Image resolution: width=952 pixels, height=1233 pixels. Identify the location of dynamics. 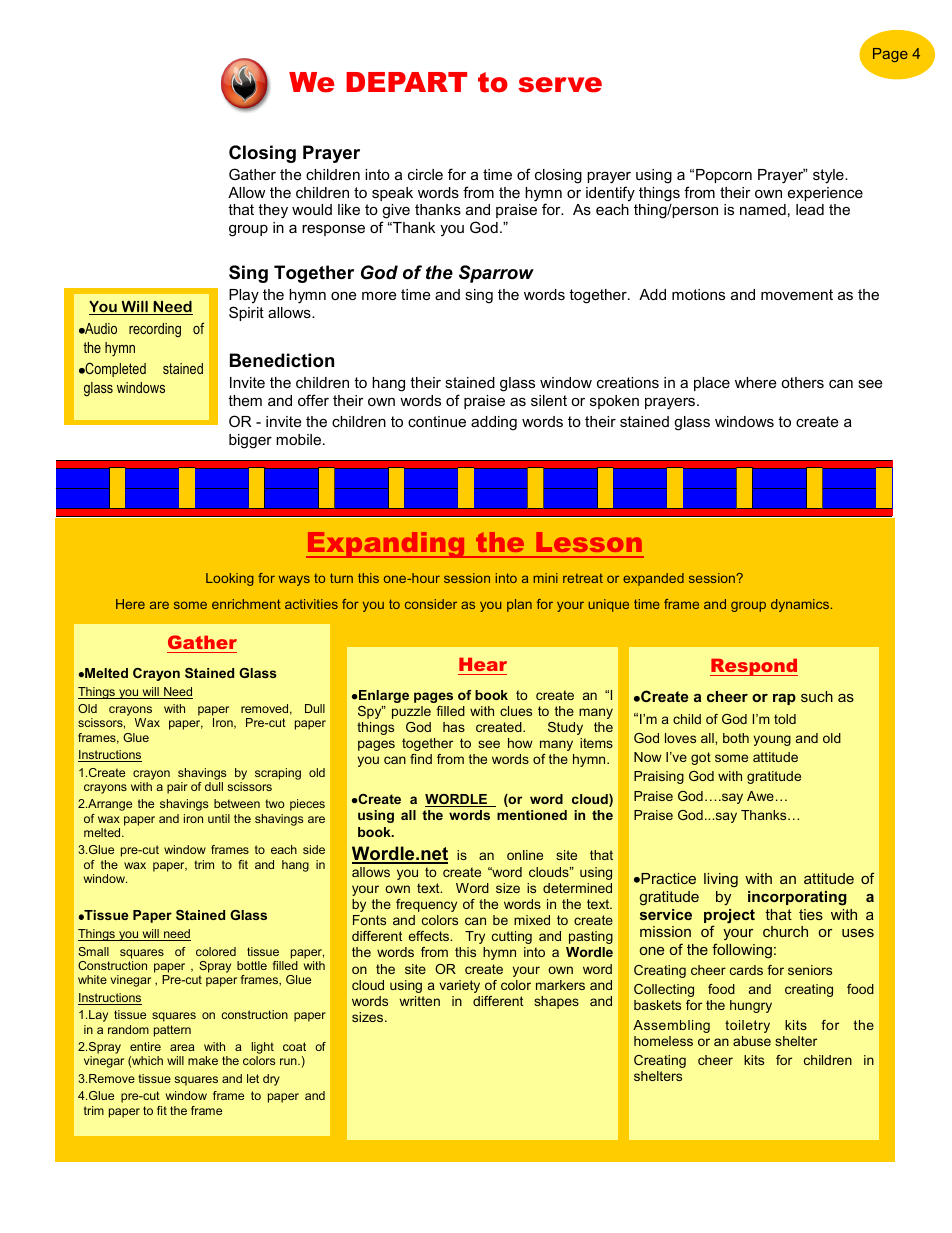
(800, 605).
